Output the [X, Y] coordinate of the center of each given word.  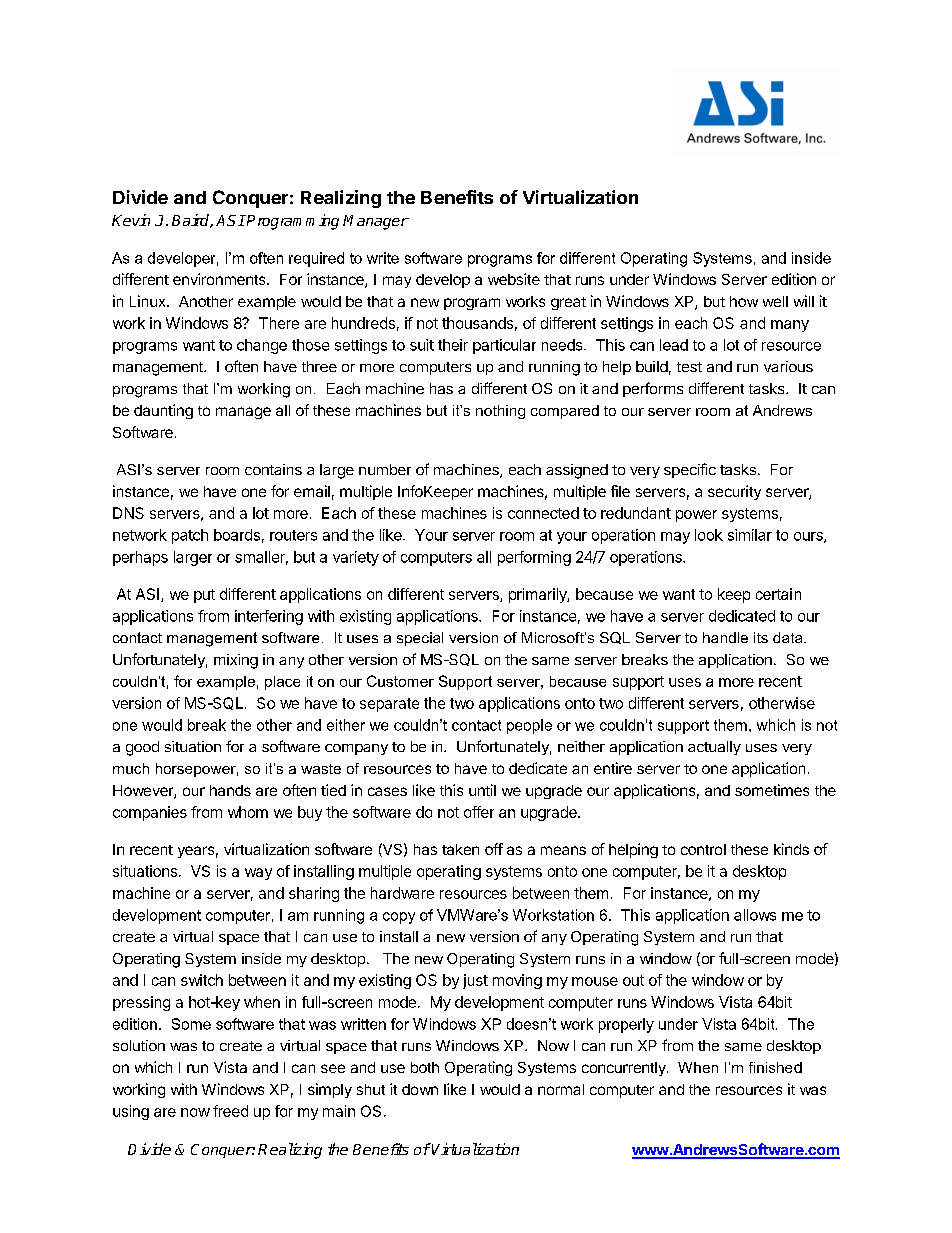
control [703, 849]
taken [460, 849]
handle [725, 637]
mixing [236, 661]
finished [775, 1067]
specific [690, 470]
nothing [500, 412]
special [420, 639]
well [775, 301]
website [514, 279]
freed [230, 1111]
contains [273, 469]
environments [220, 279]
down [420, 1089]
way [258, 874]
